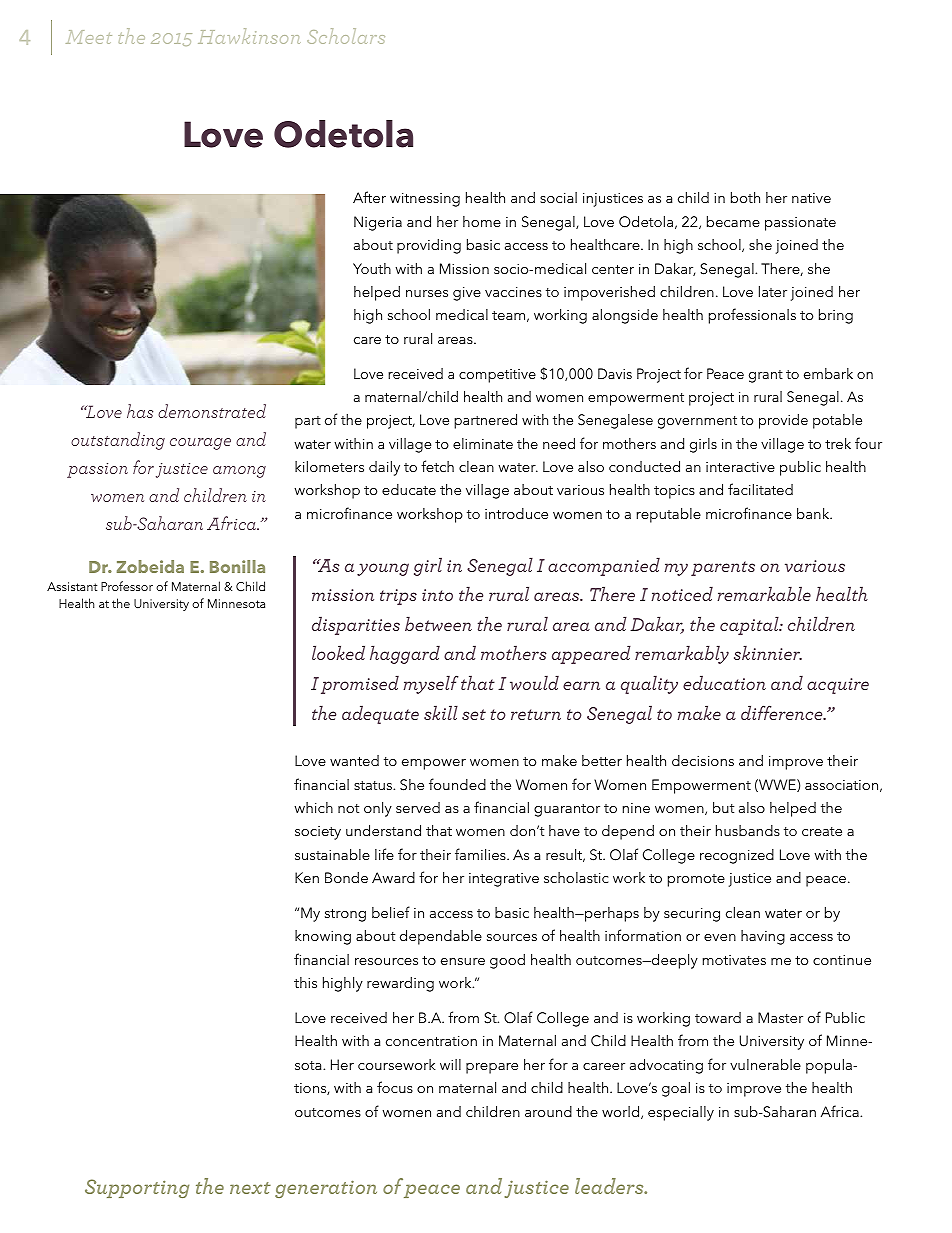 The width and height of the screenshot is (952, 1233). Describe the element at coordinates (463, 961) in the screenshot. I see `ensure` at that location.
